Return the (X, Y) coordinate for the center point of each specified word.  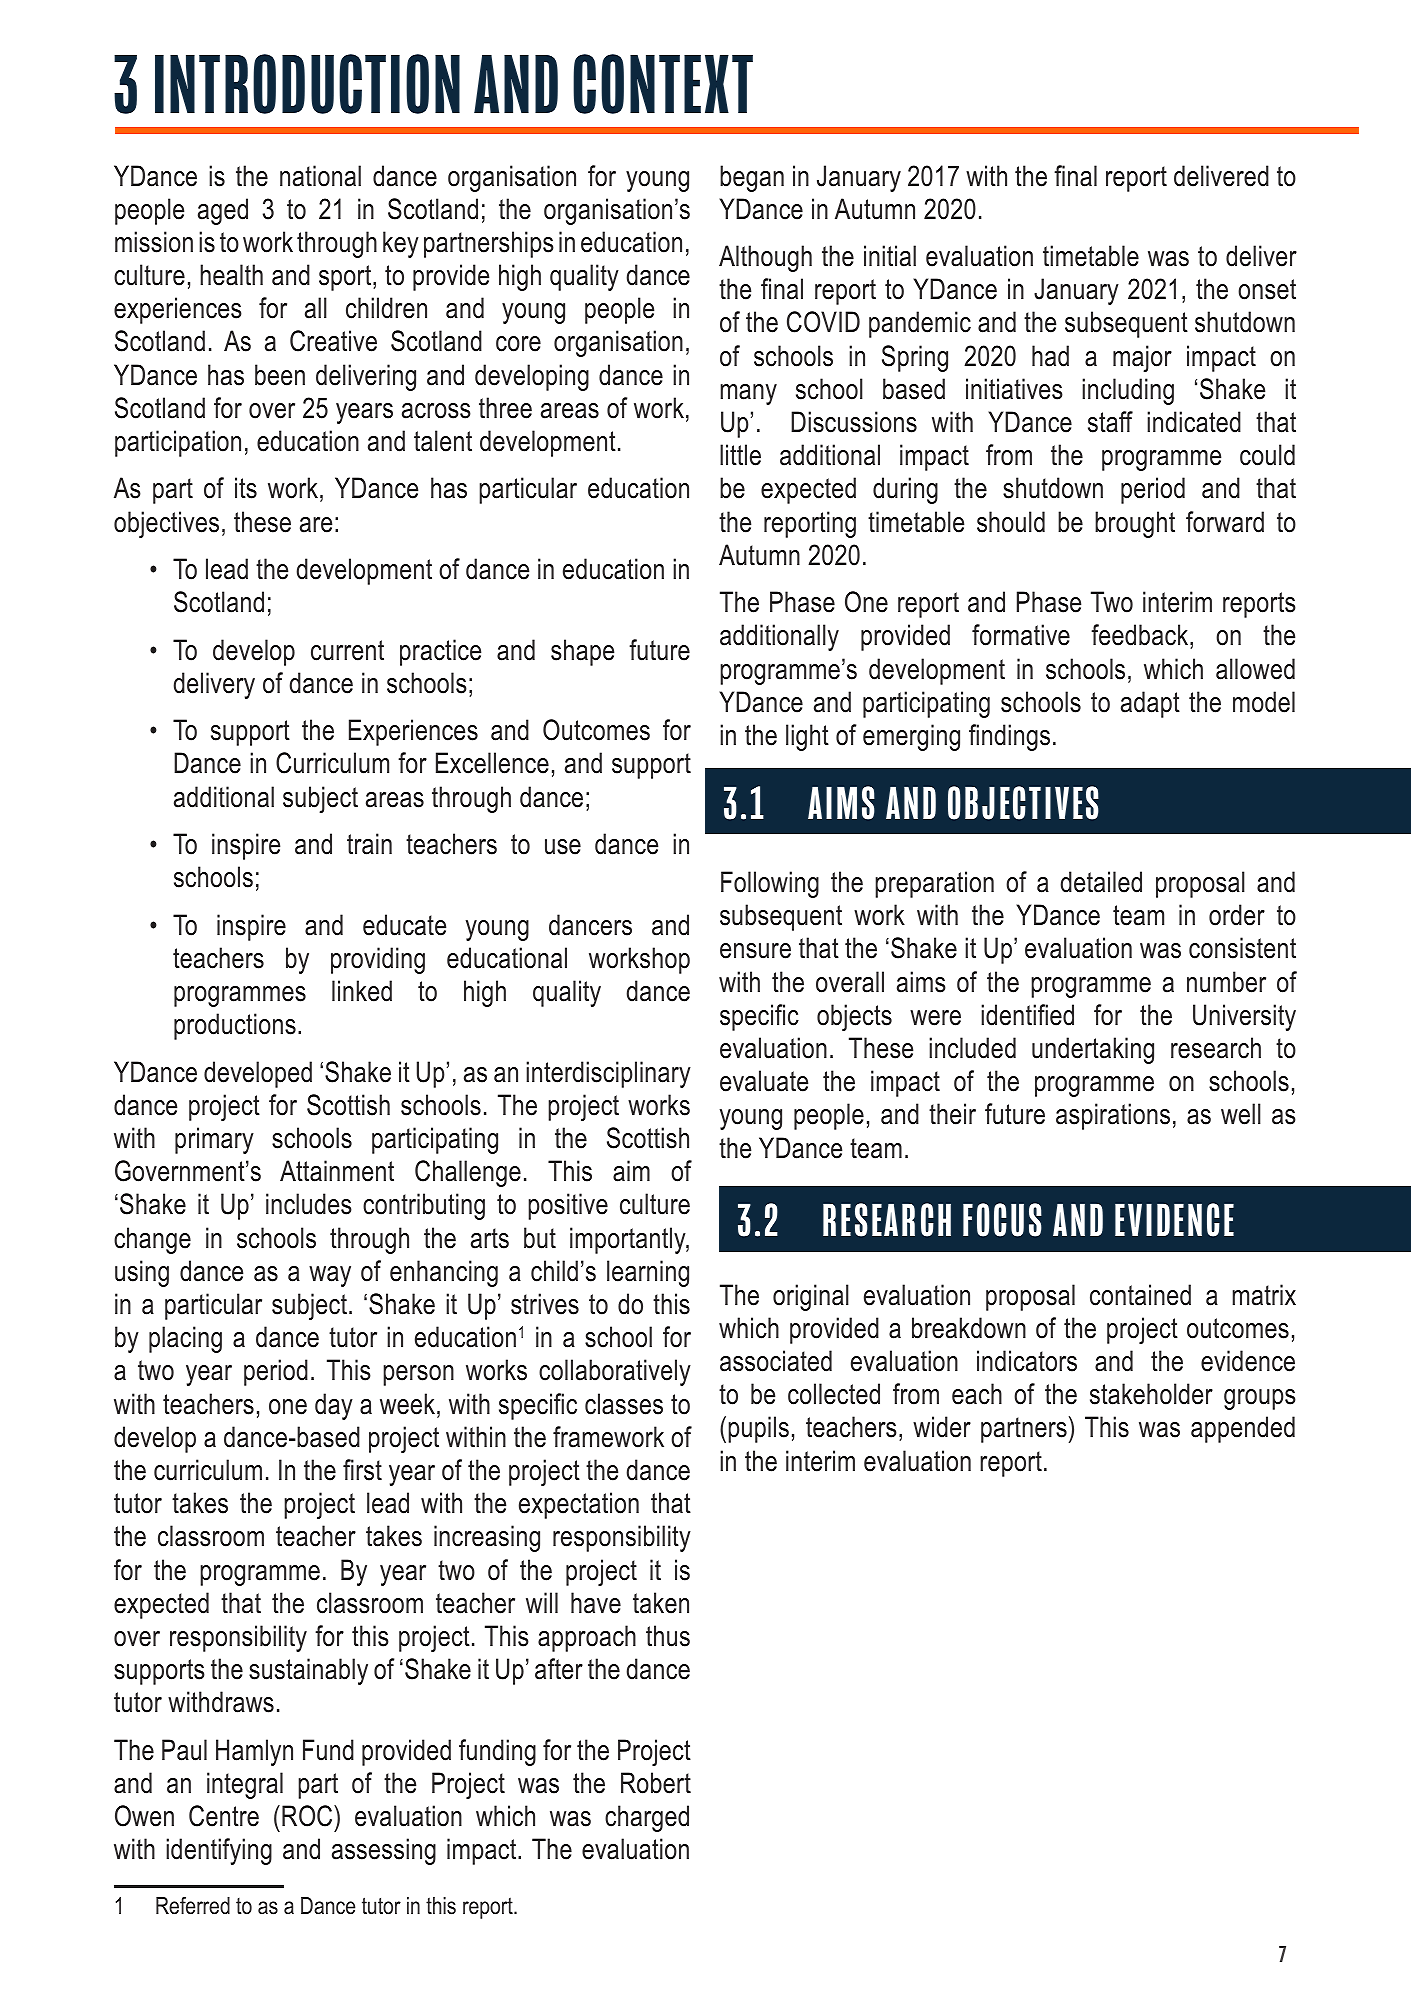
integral (245, 1785)
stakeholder (1151, 1394)
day (334, 1406)
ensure (755, 951)
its (246, 488)
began (752, 178)
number (1226, 982)
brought (1135, 524)
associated (776, 1361)
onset (1267, 289)
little (740, 455)
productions (235, 1026)
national (320, 176)
